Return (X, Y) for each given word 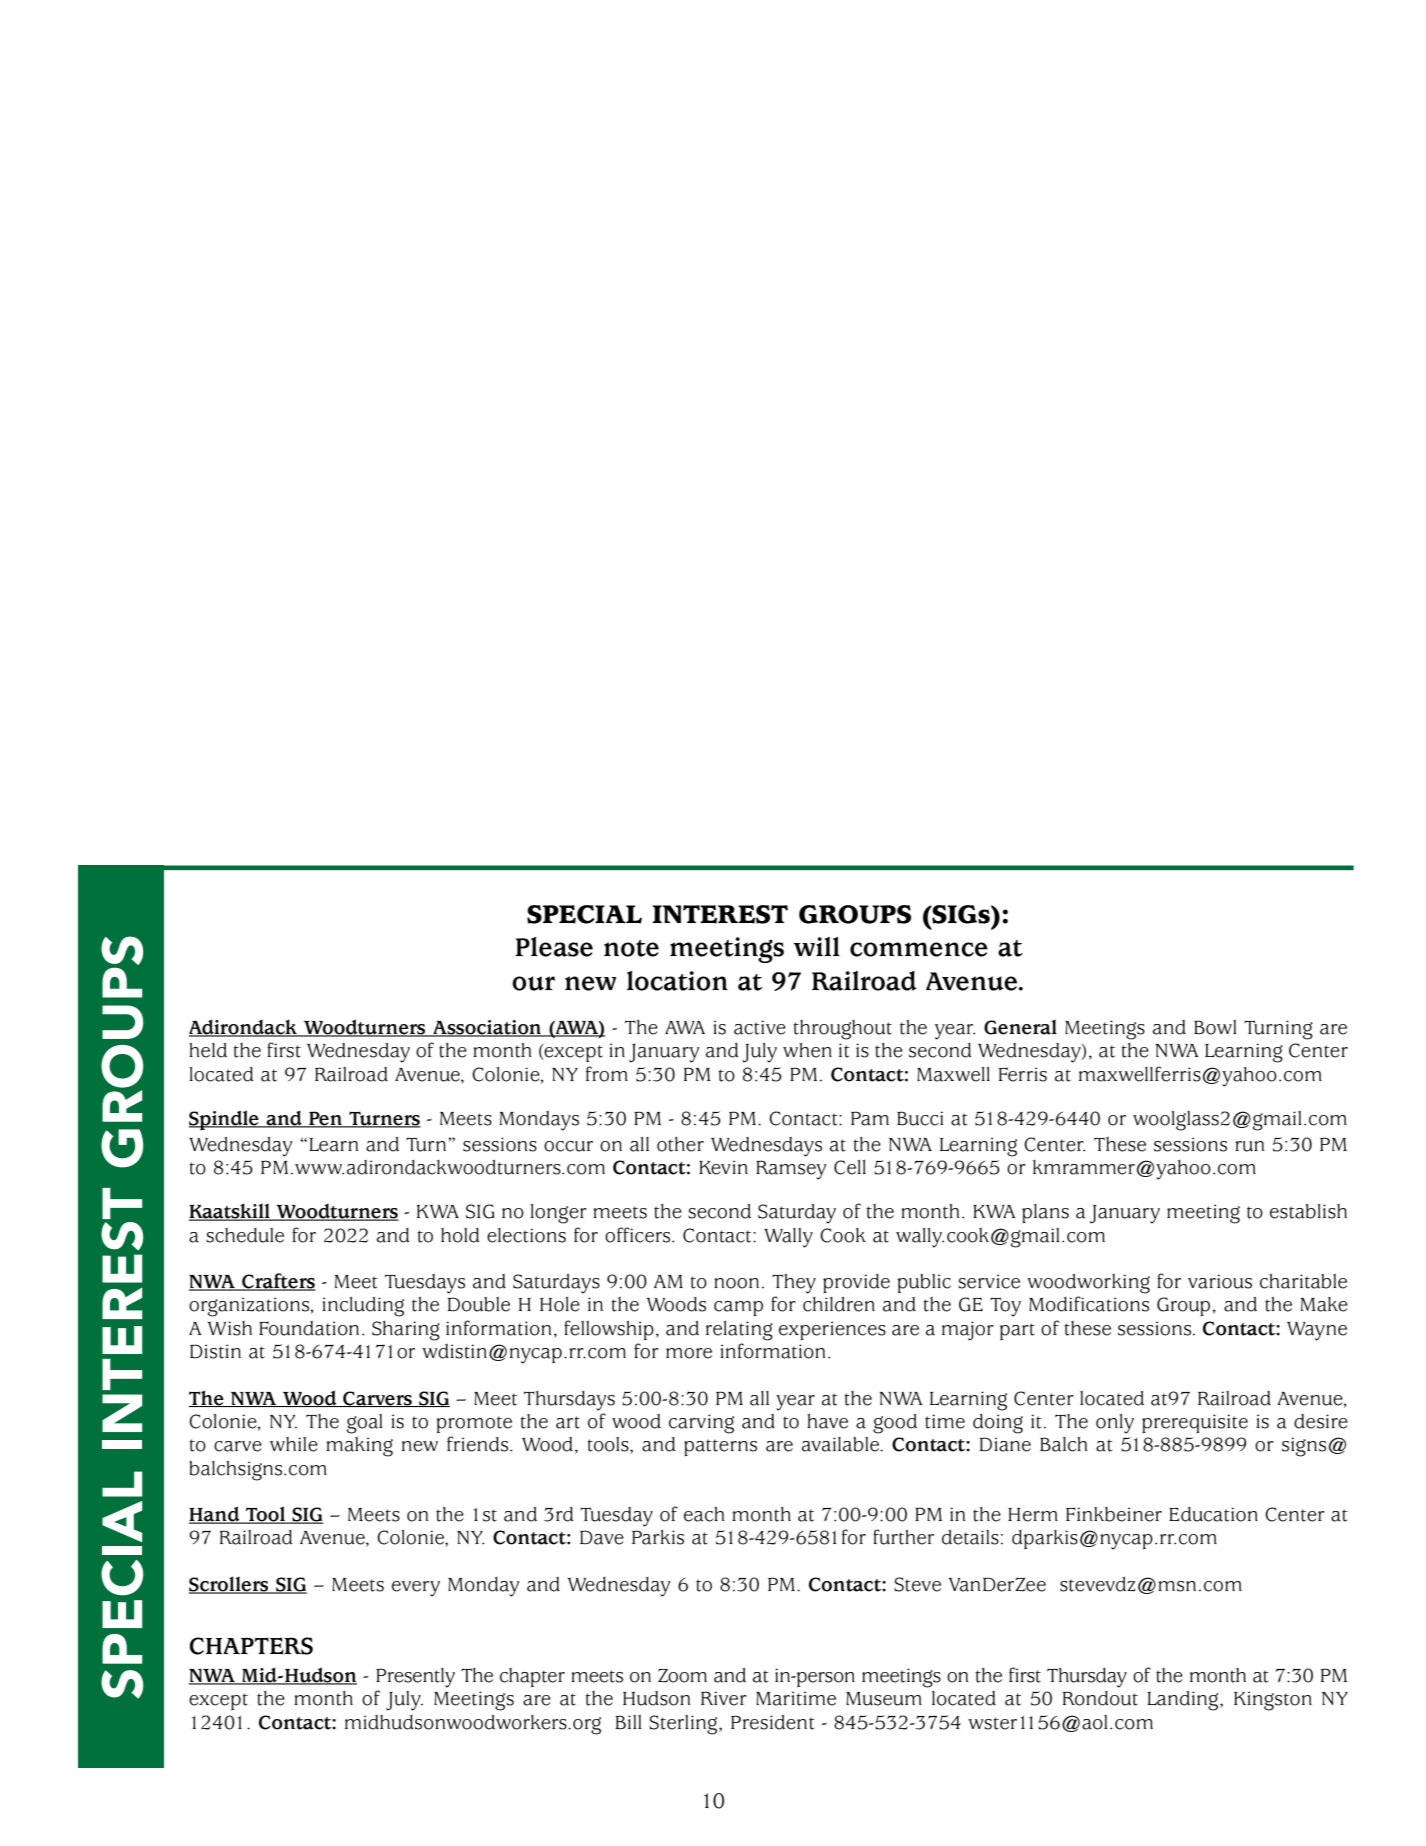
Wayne (1317, 1331)
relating (739, 1331)
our (533, 983)
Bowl (1215, 1027)
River (724, 1698)
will (816, 946)
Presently (415, 1678)
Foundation (309, 1328)
